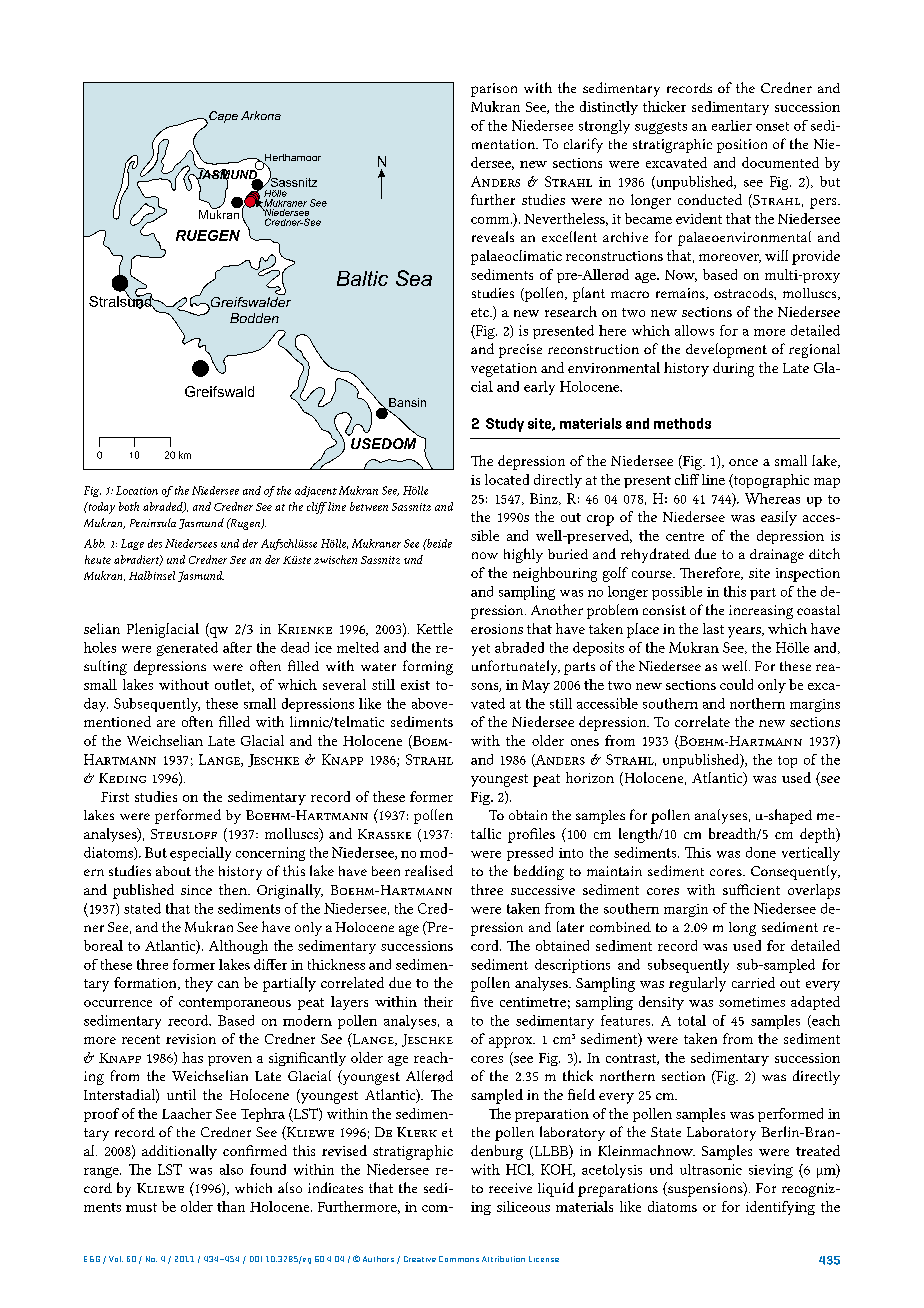 The height and width of the document is (1308, 924). Describe the element at coordinates (173, 871) in the document. I see `about` at that location.
